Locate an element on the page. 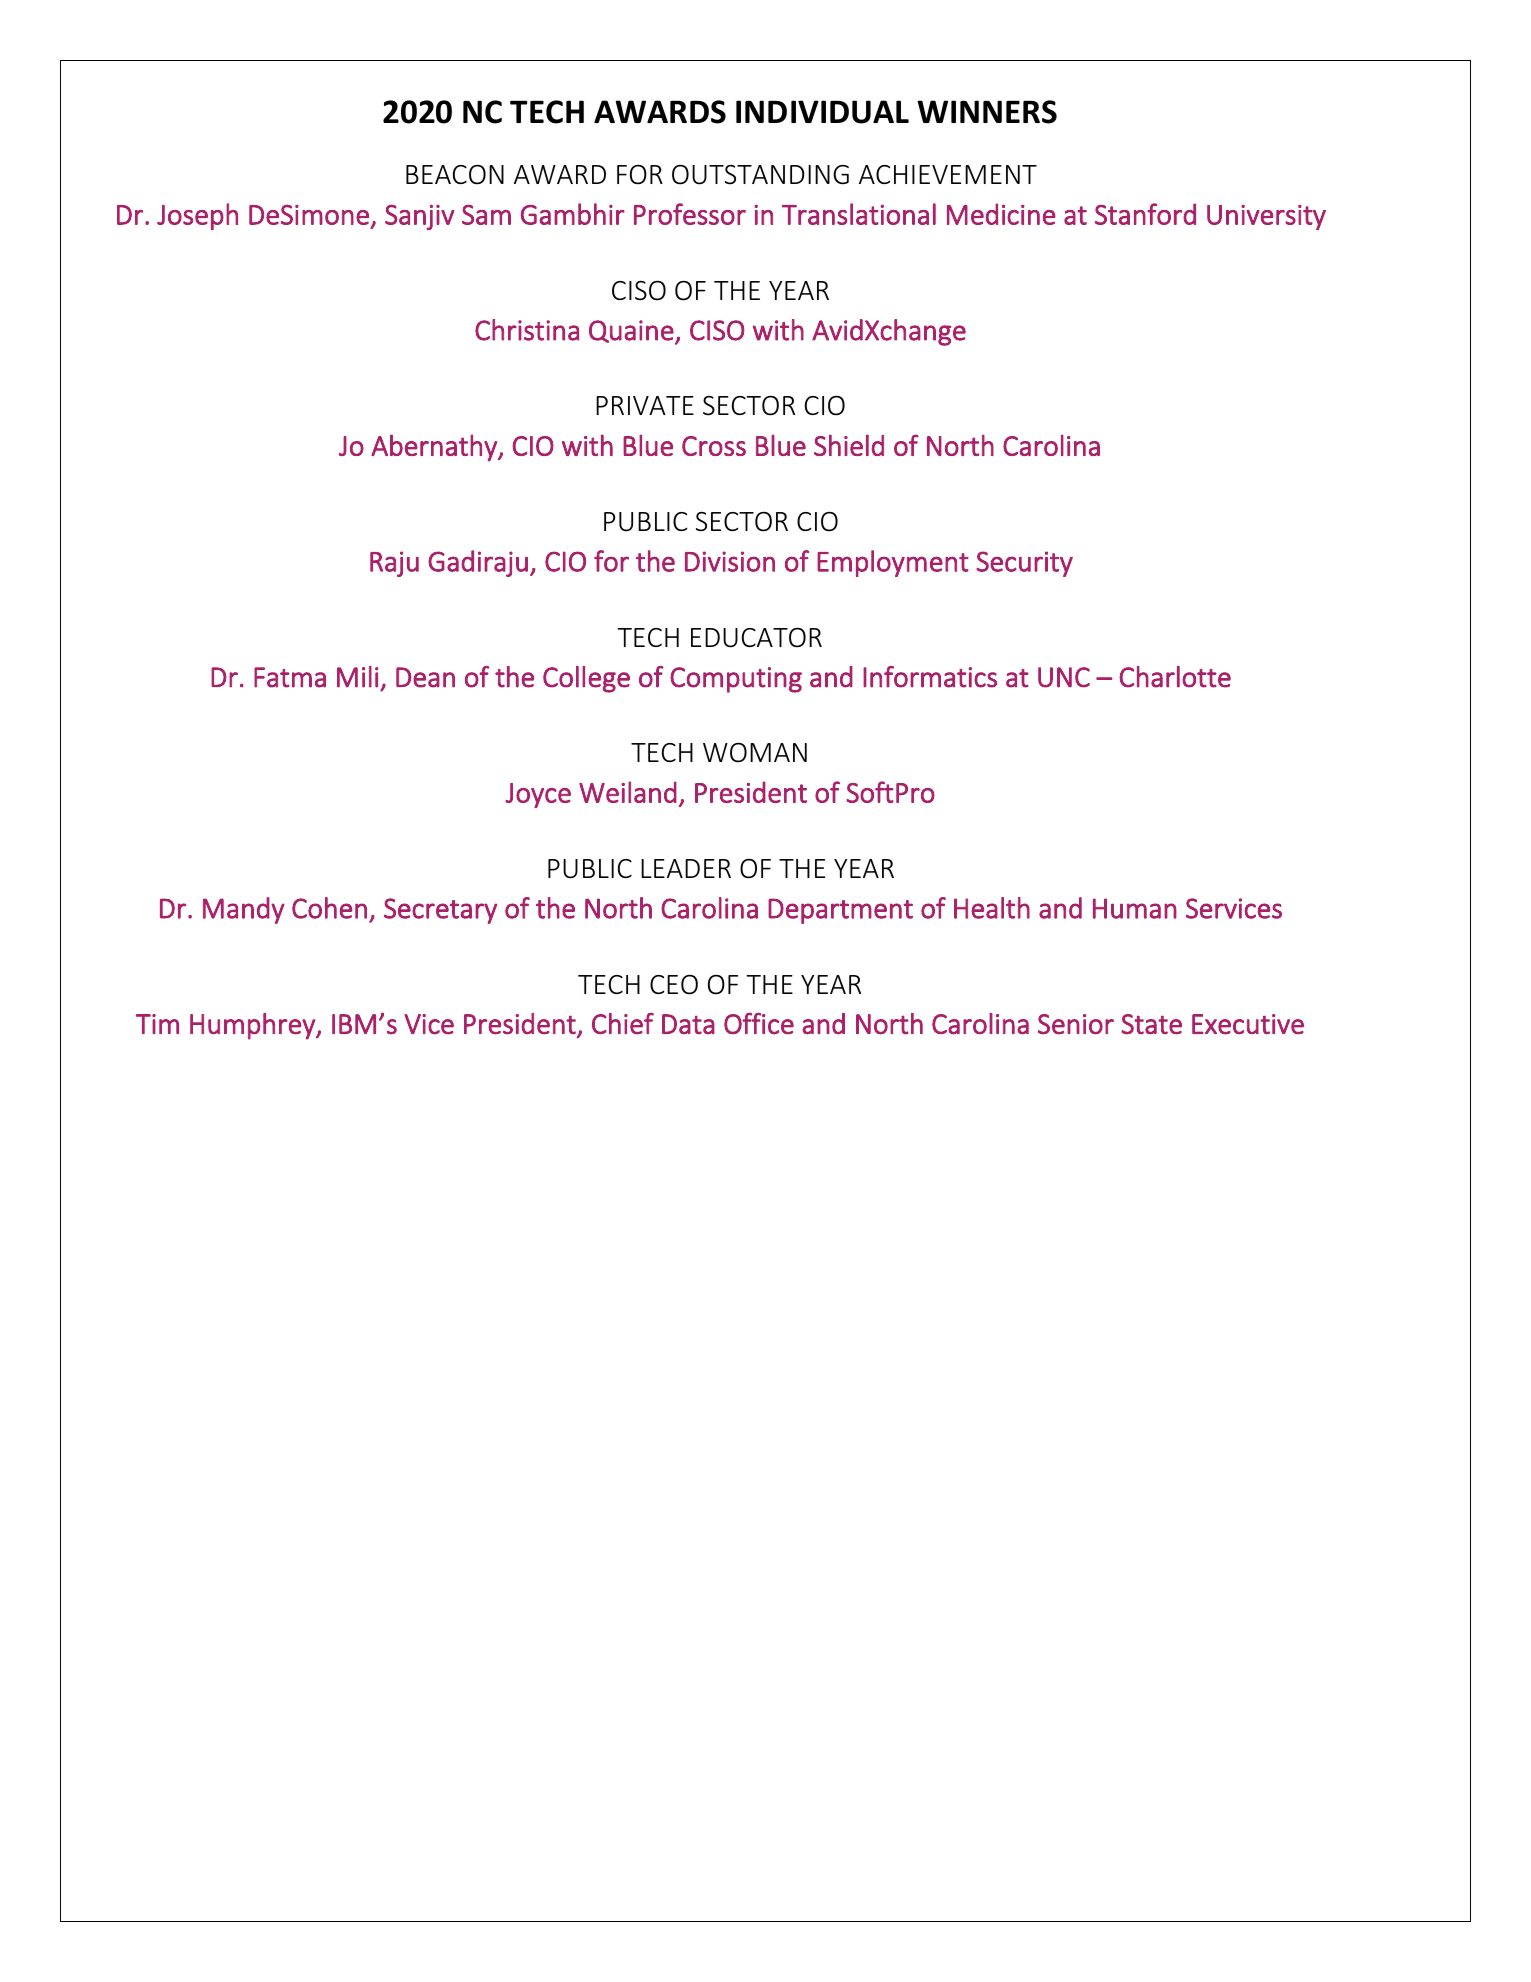 The width and height of the document is (1531, 1982). Christina is located at coordinates (527, 330).
